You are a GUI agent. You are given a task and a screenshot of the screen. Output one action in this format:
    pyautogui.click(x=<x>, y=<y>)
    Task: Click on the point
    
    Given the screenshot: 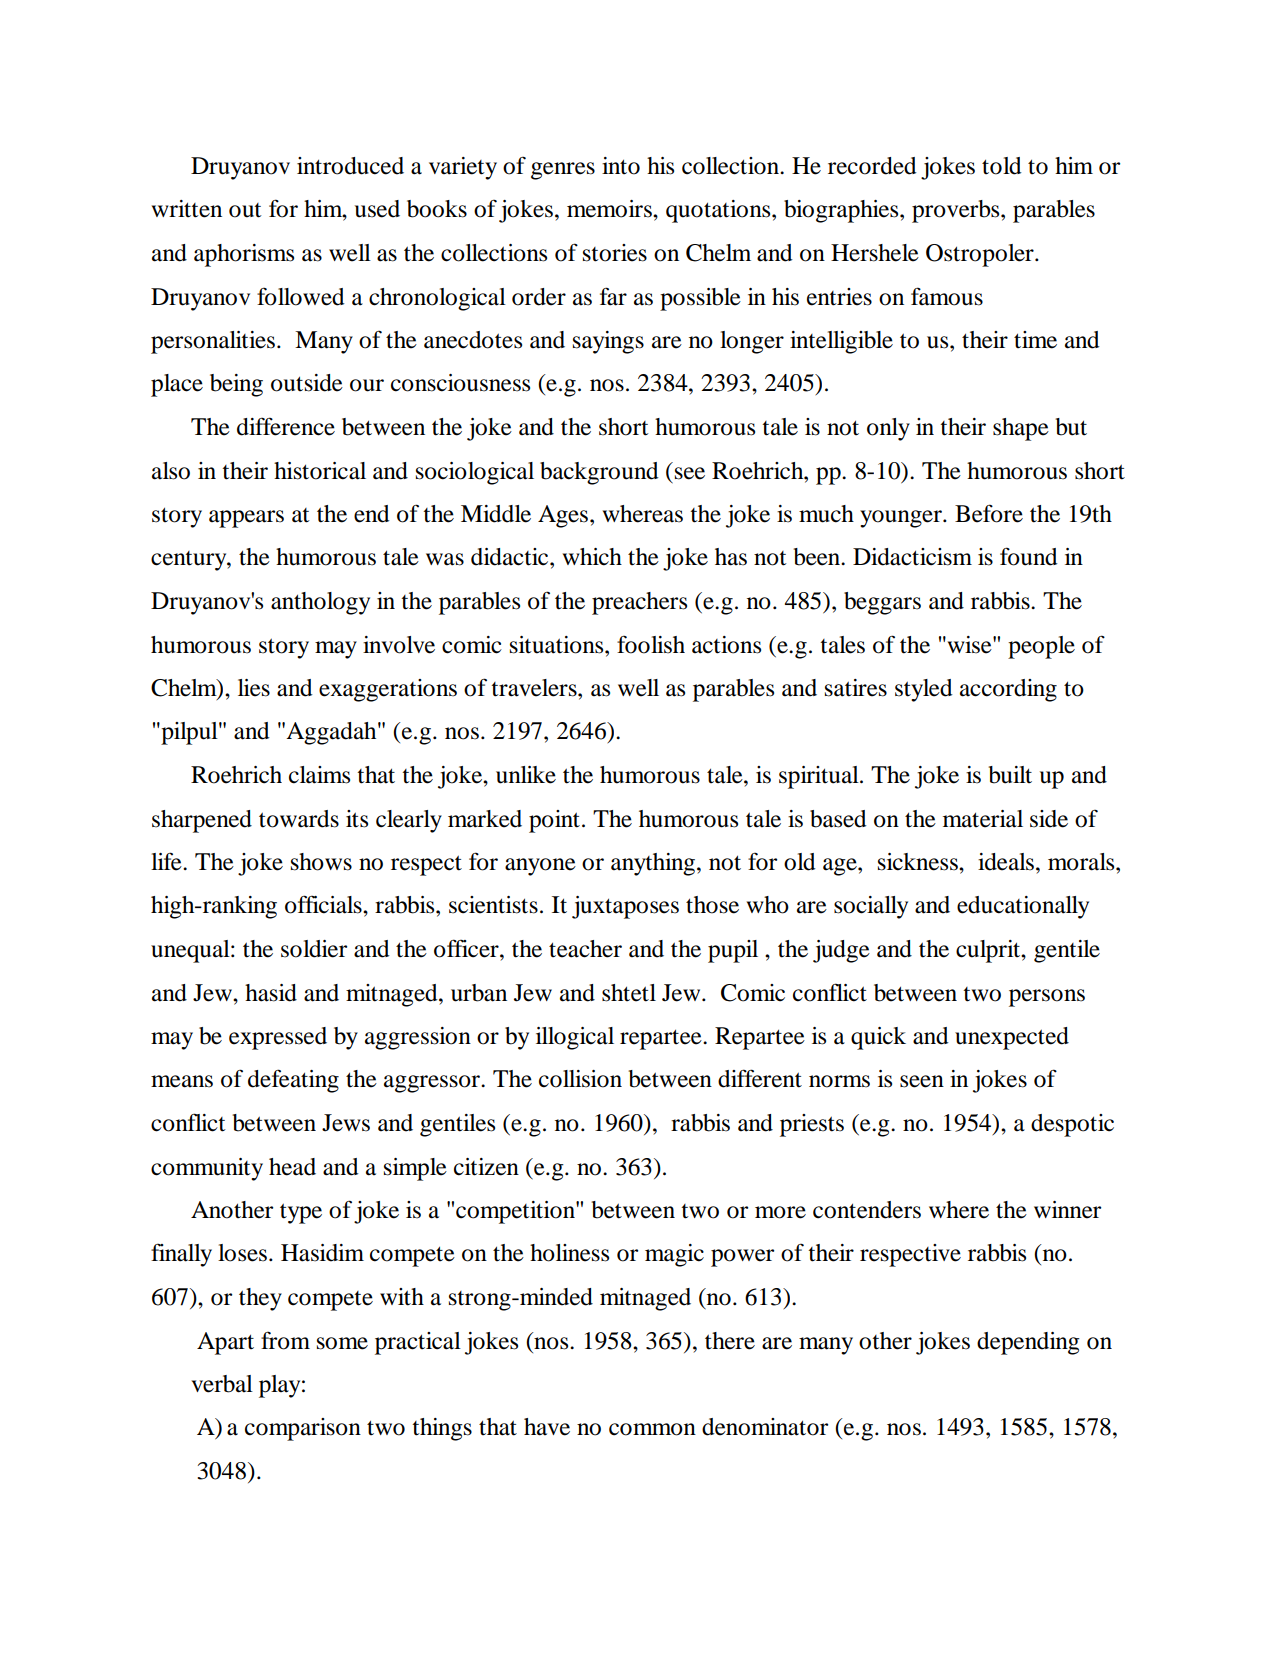 What is the action you would take?
    pyautogui.click(x=554, y=821)
